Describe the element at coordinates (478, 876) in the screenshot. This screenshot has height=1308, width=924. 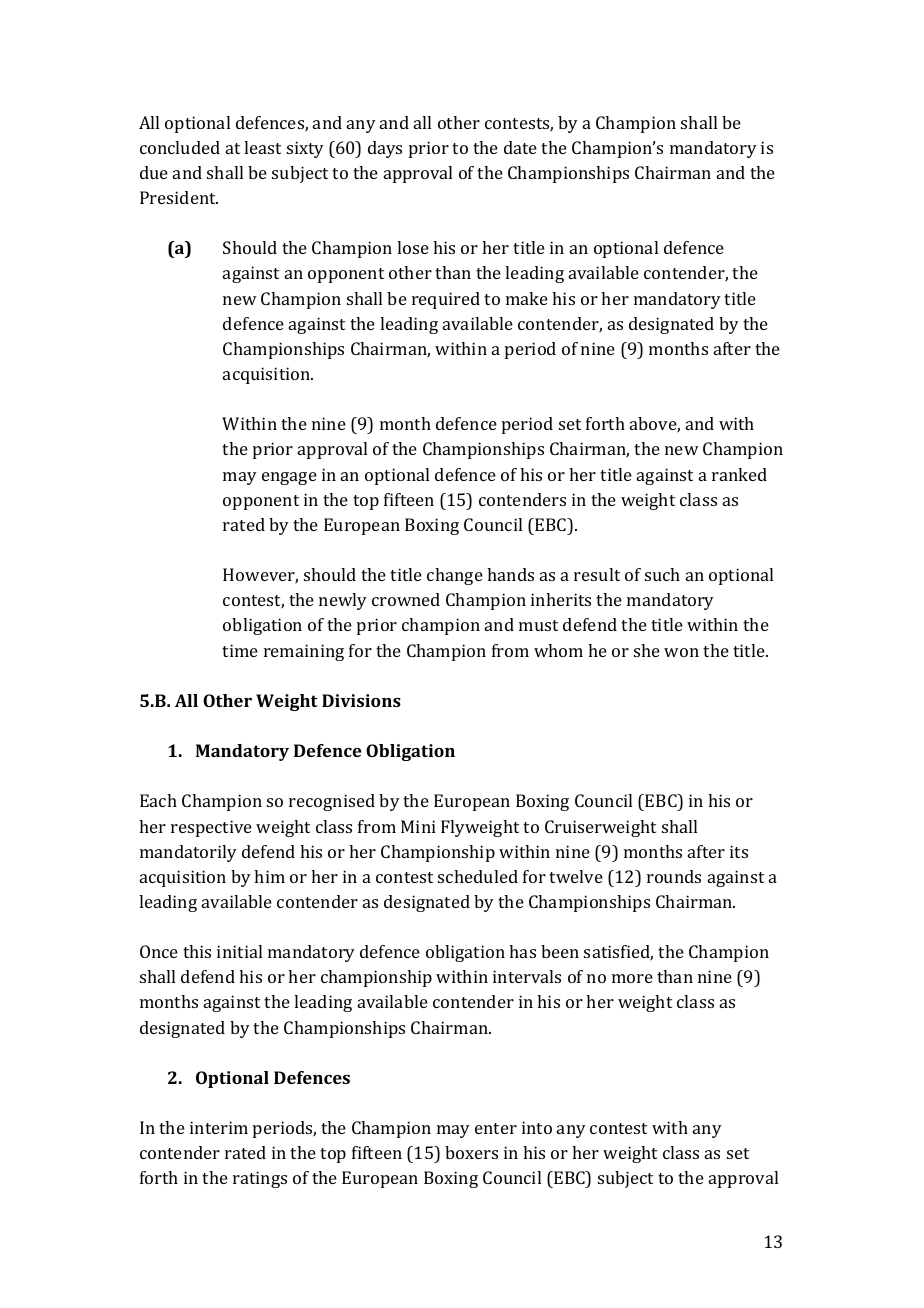
I see `scheduled` at that location.
